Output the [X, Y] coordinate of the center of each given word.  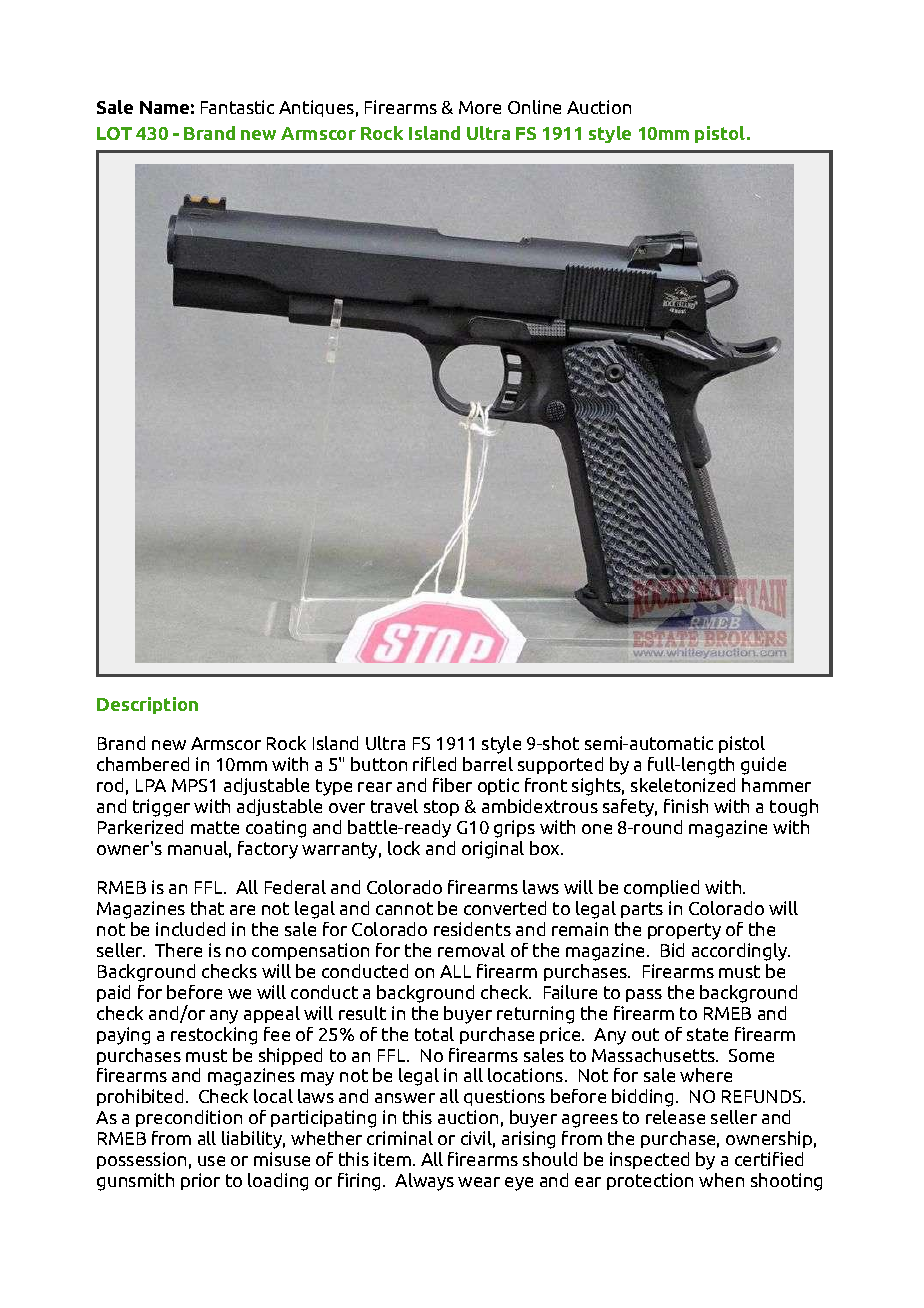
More [480, 107]
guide [763, 766]
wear [479, 1182]
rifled [434, 764]
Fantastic [237, 107]
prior [200, 1181]
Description [147, 705]
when [721, 1180]
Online [534, 107]
